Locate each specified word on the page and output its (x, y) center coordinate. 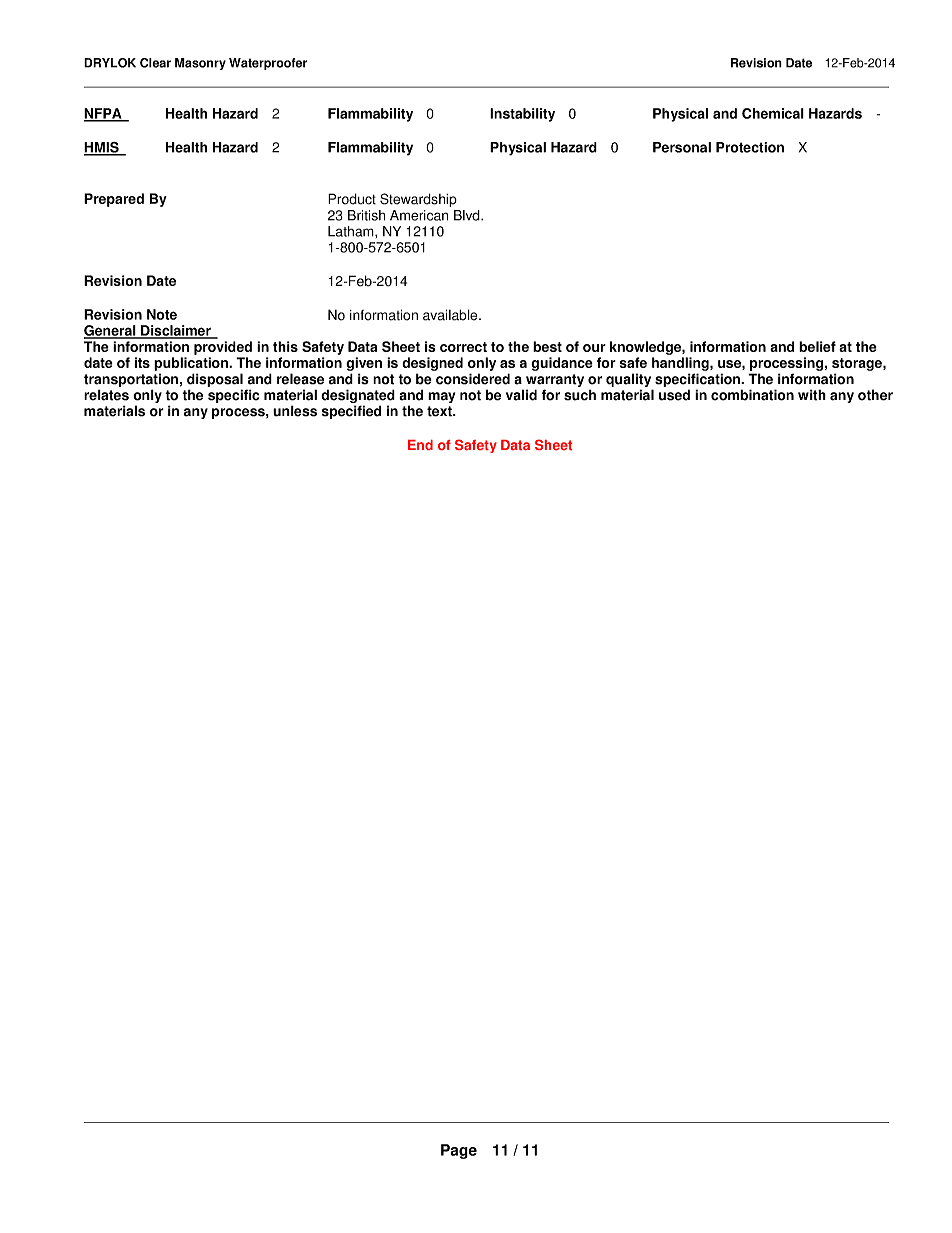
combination (752, 395)
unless (295, 411)
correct (463, 347)
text (440, 411)
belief (817, 346)
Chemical (773, 113)
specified (351, 412)
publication (192, 364)
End (420, 445)
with (812, 395)
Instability (522, 115)
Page (459, 1151)
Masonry (200, 64)
